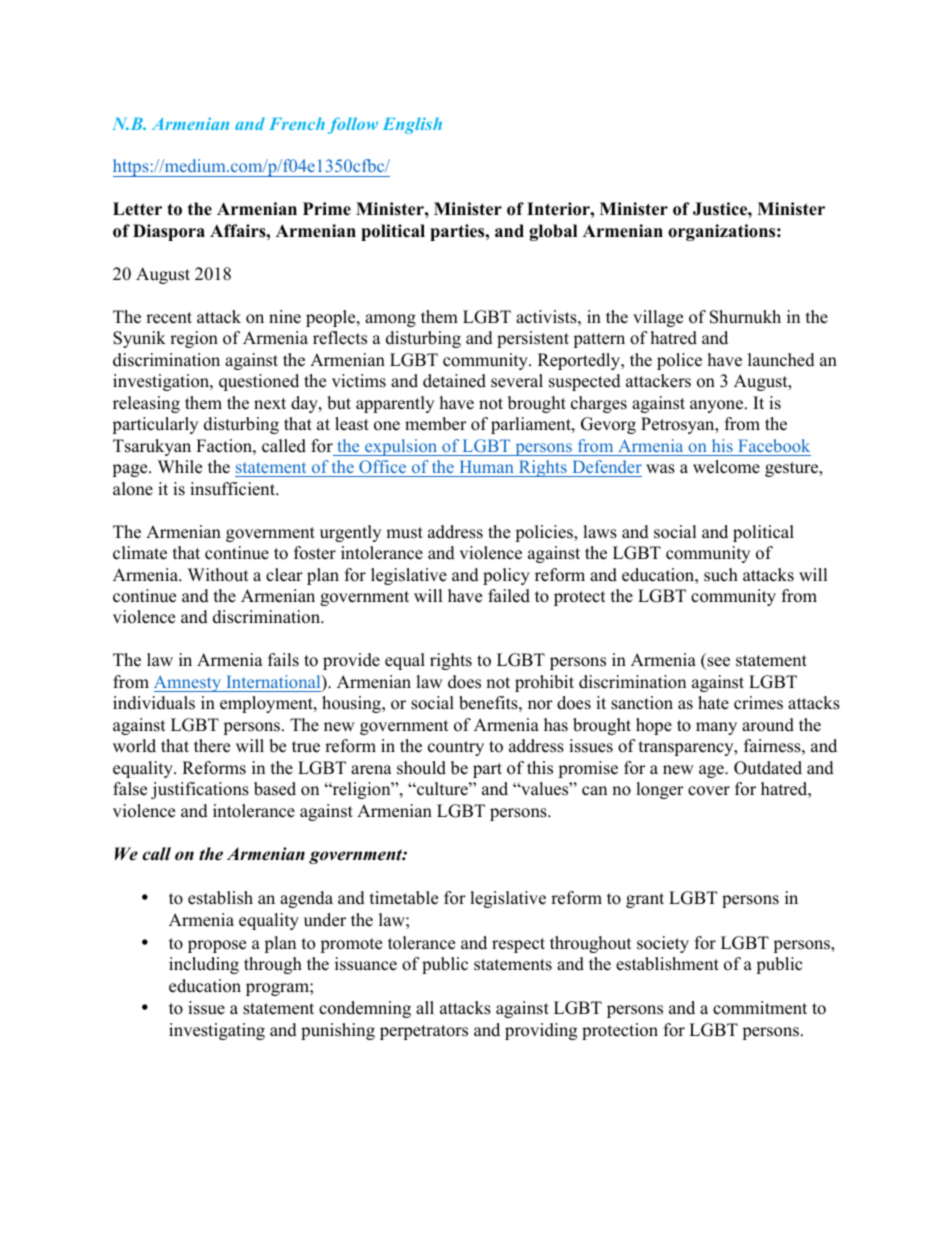  Describe the element at coordinates (194, 339) in the image. I see `region` at that location.
